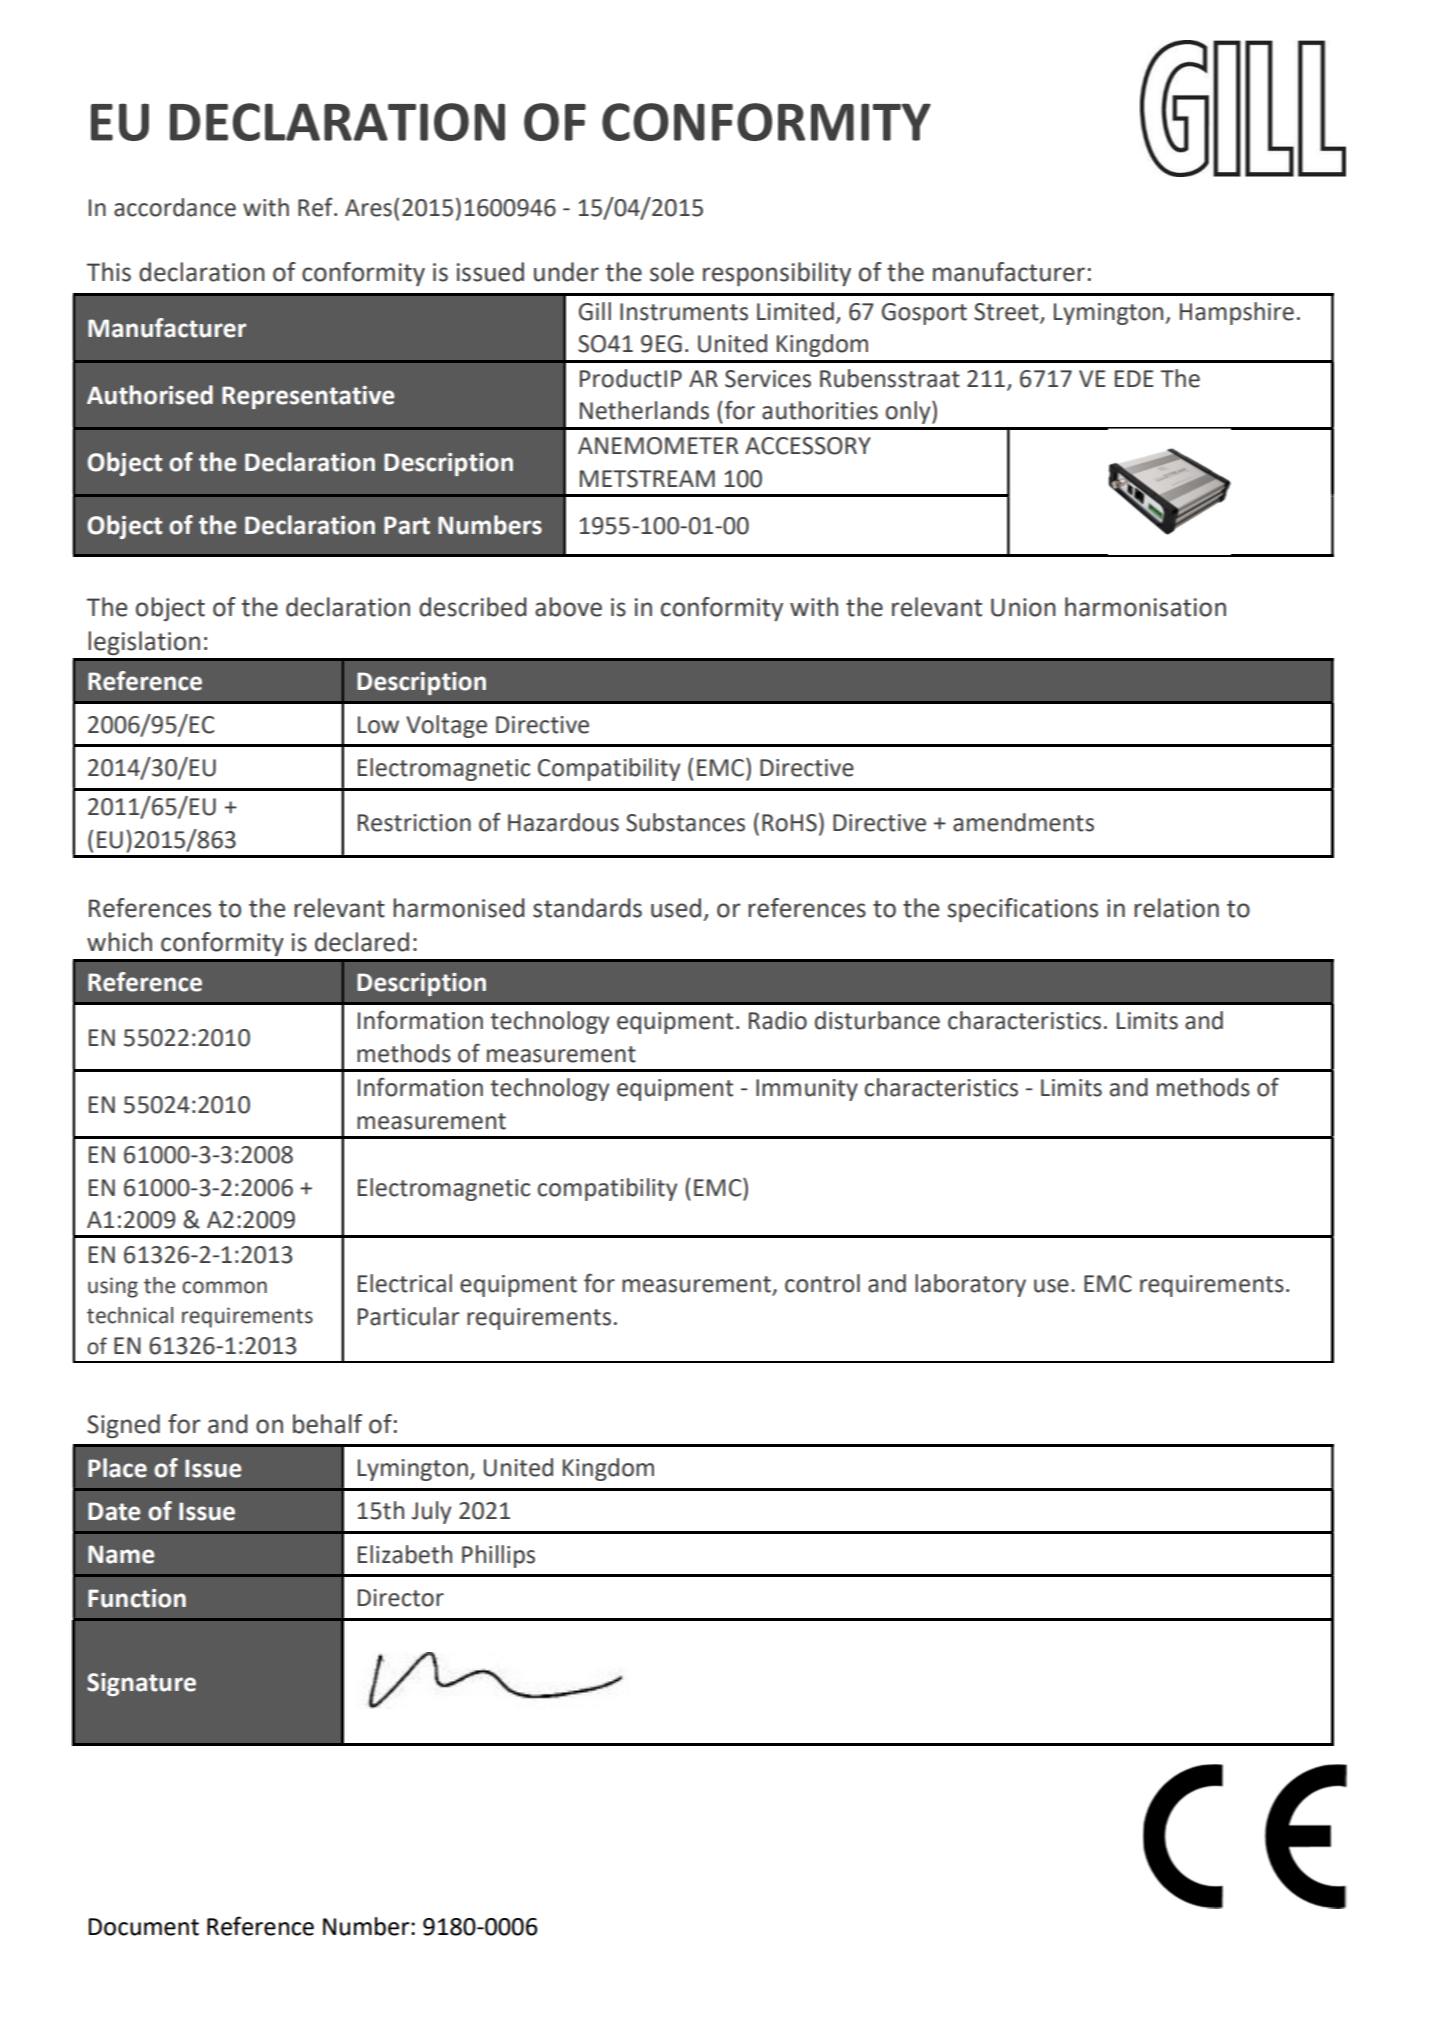 This document has height=2027, width=1433. I want to click on Street, so click(1007, 313).
